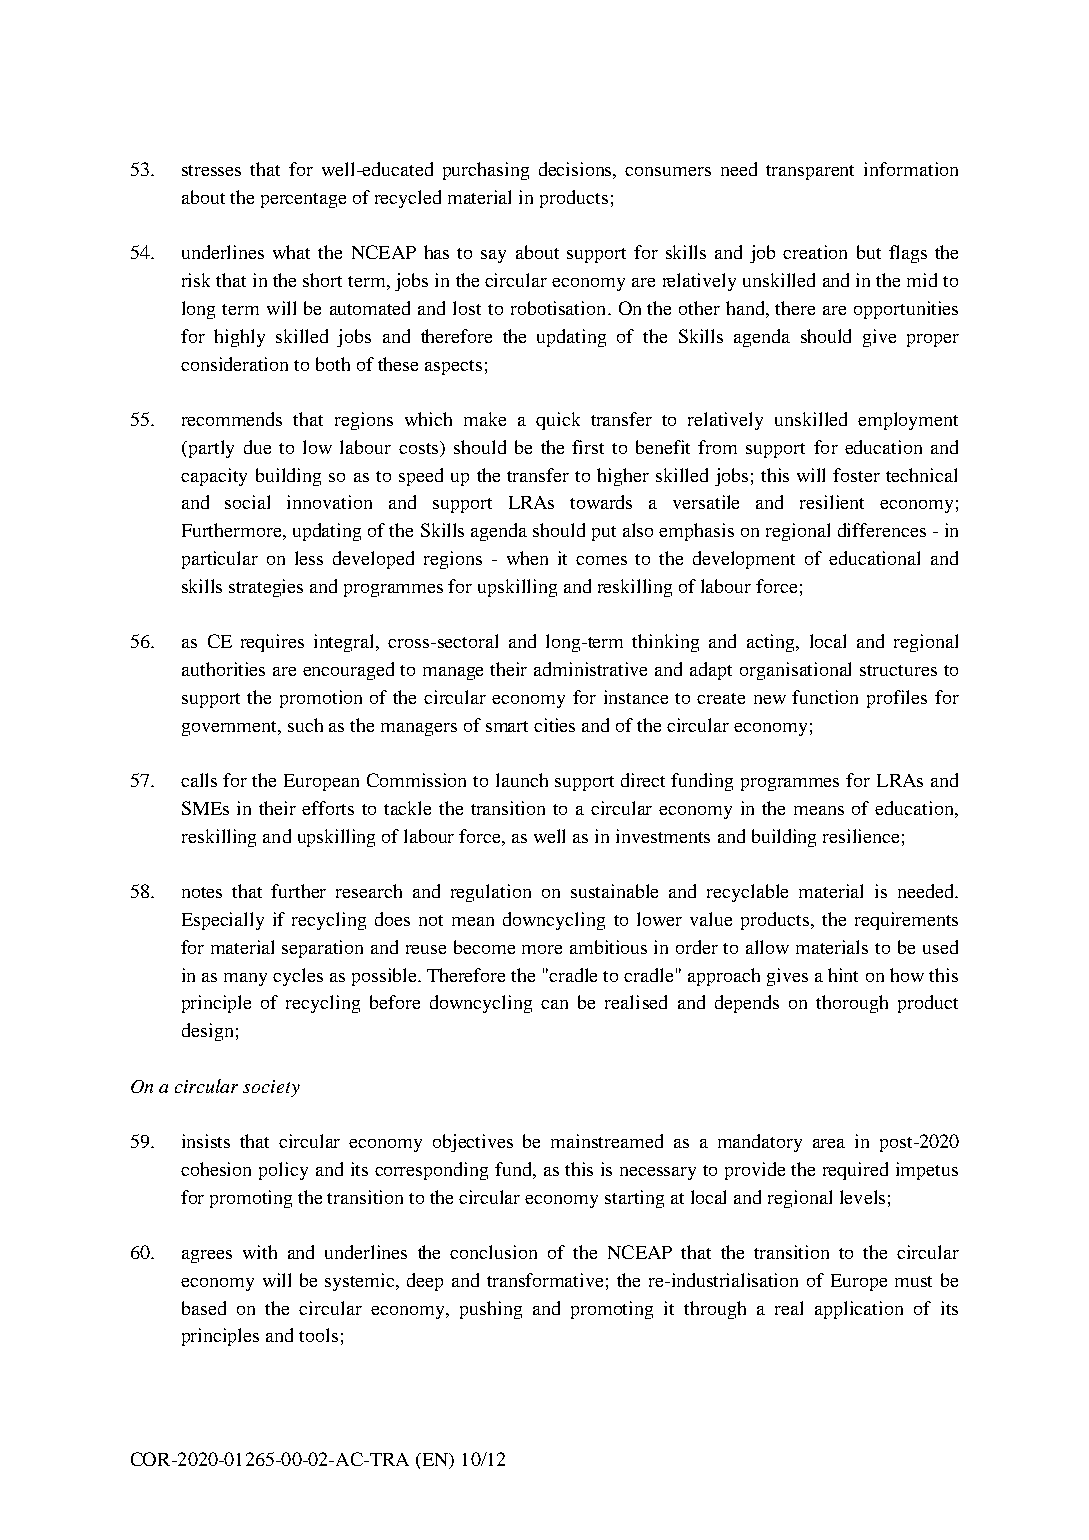 The height and width of the page is (1540, 1089). What do you see at coordinates (303, 200) in the page?
I see `percentage` at bounding box center [303, 200].
